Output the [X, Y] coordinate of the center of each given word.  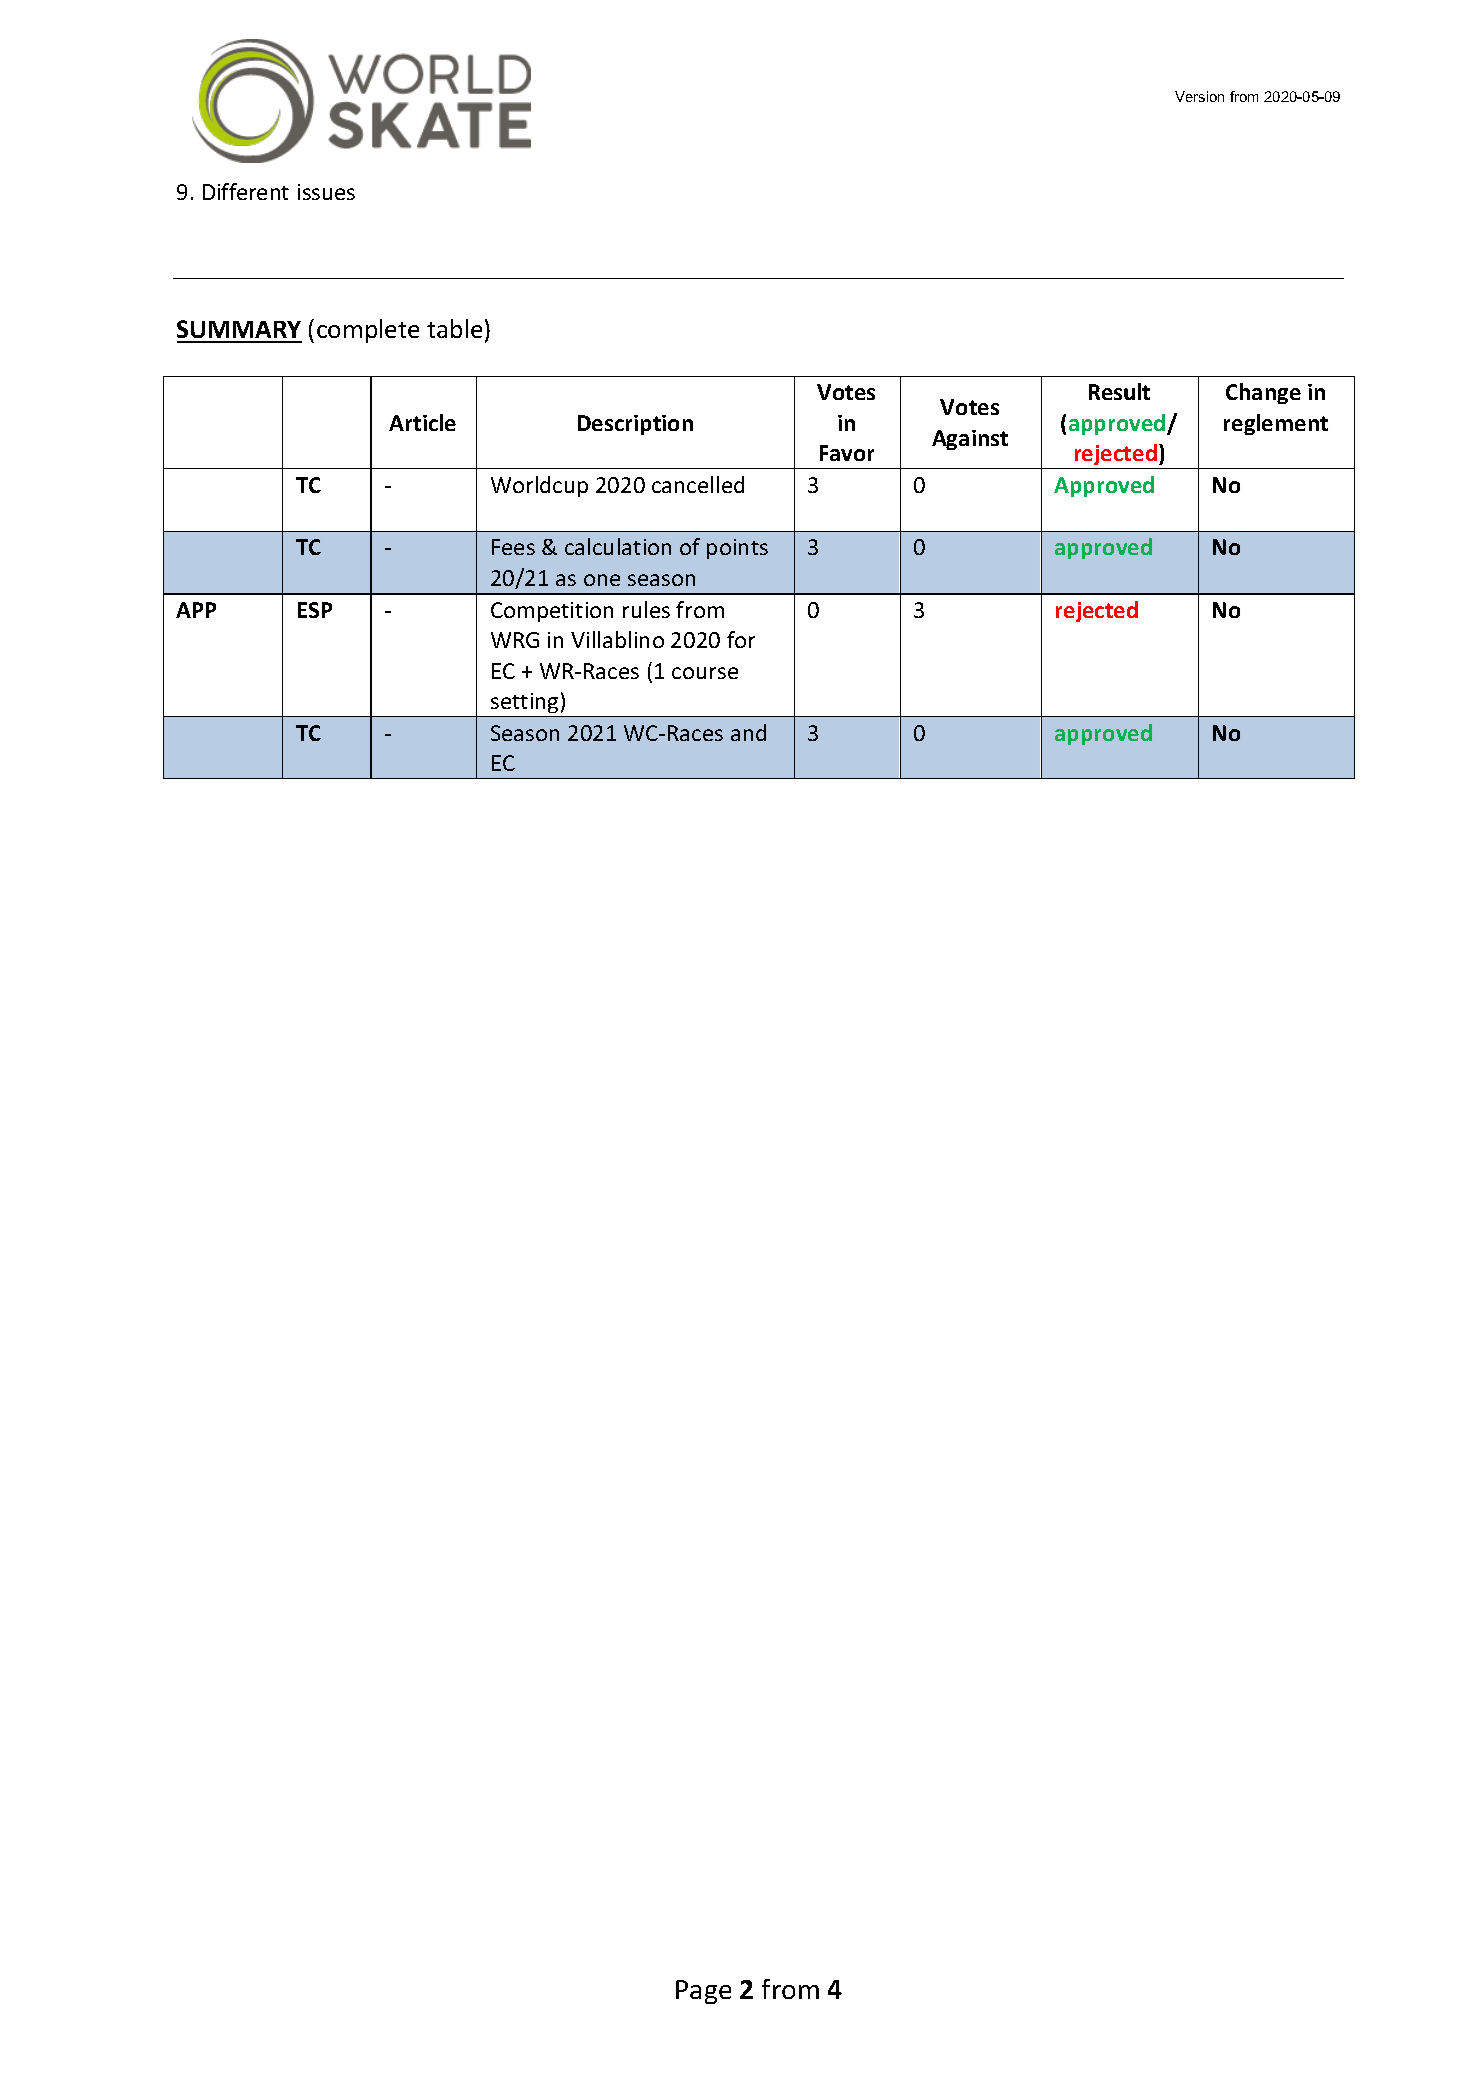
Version [1199, 96]
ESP [315, 610]
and [748, 732]
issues [326, 192]
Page [703, 1992]
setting [524, 703]
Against [970, 440]
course [705, 673]
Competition [552, 612]
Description [635, 425]
